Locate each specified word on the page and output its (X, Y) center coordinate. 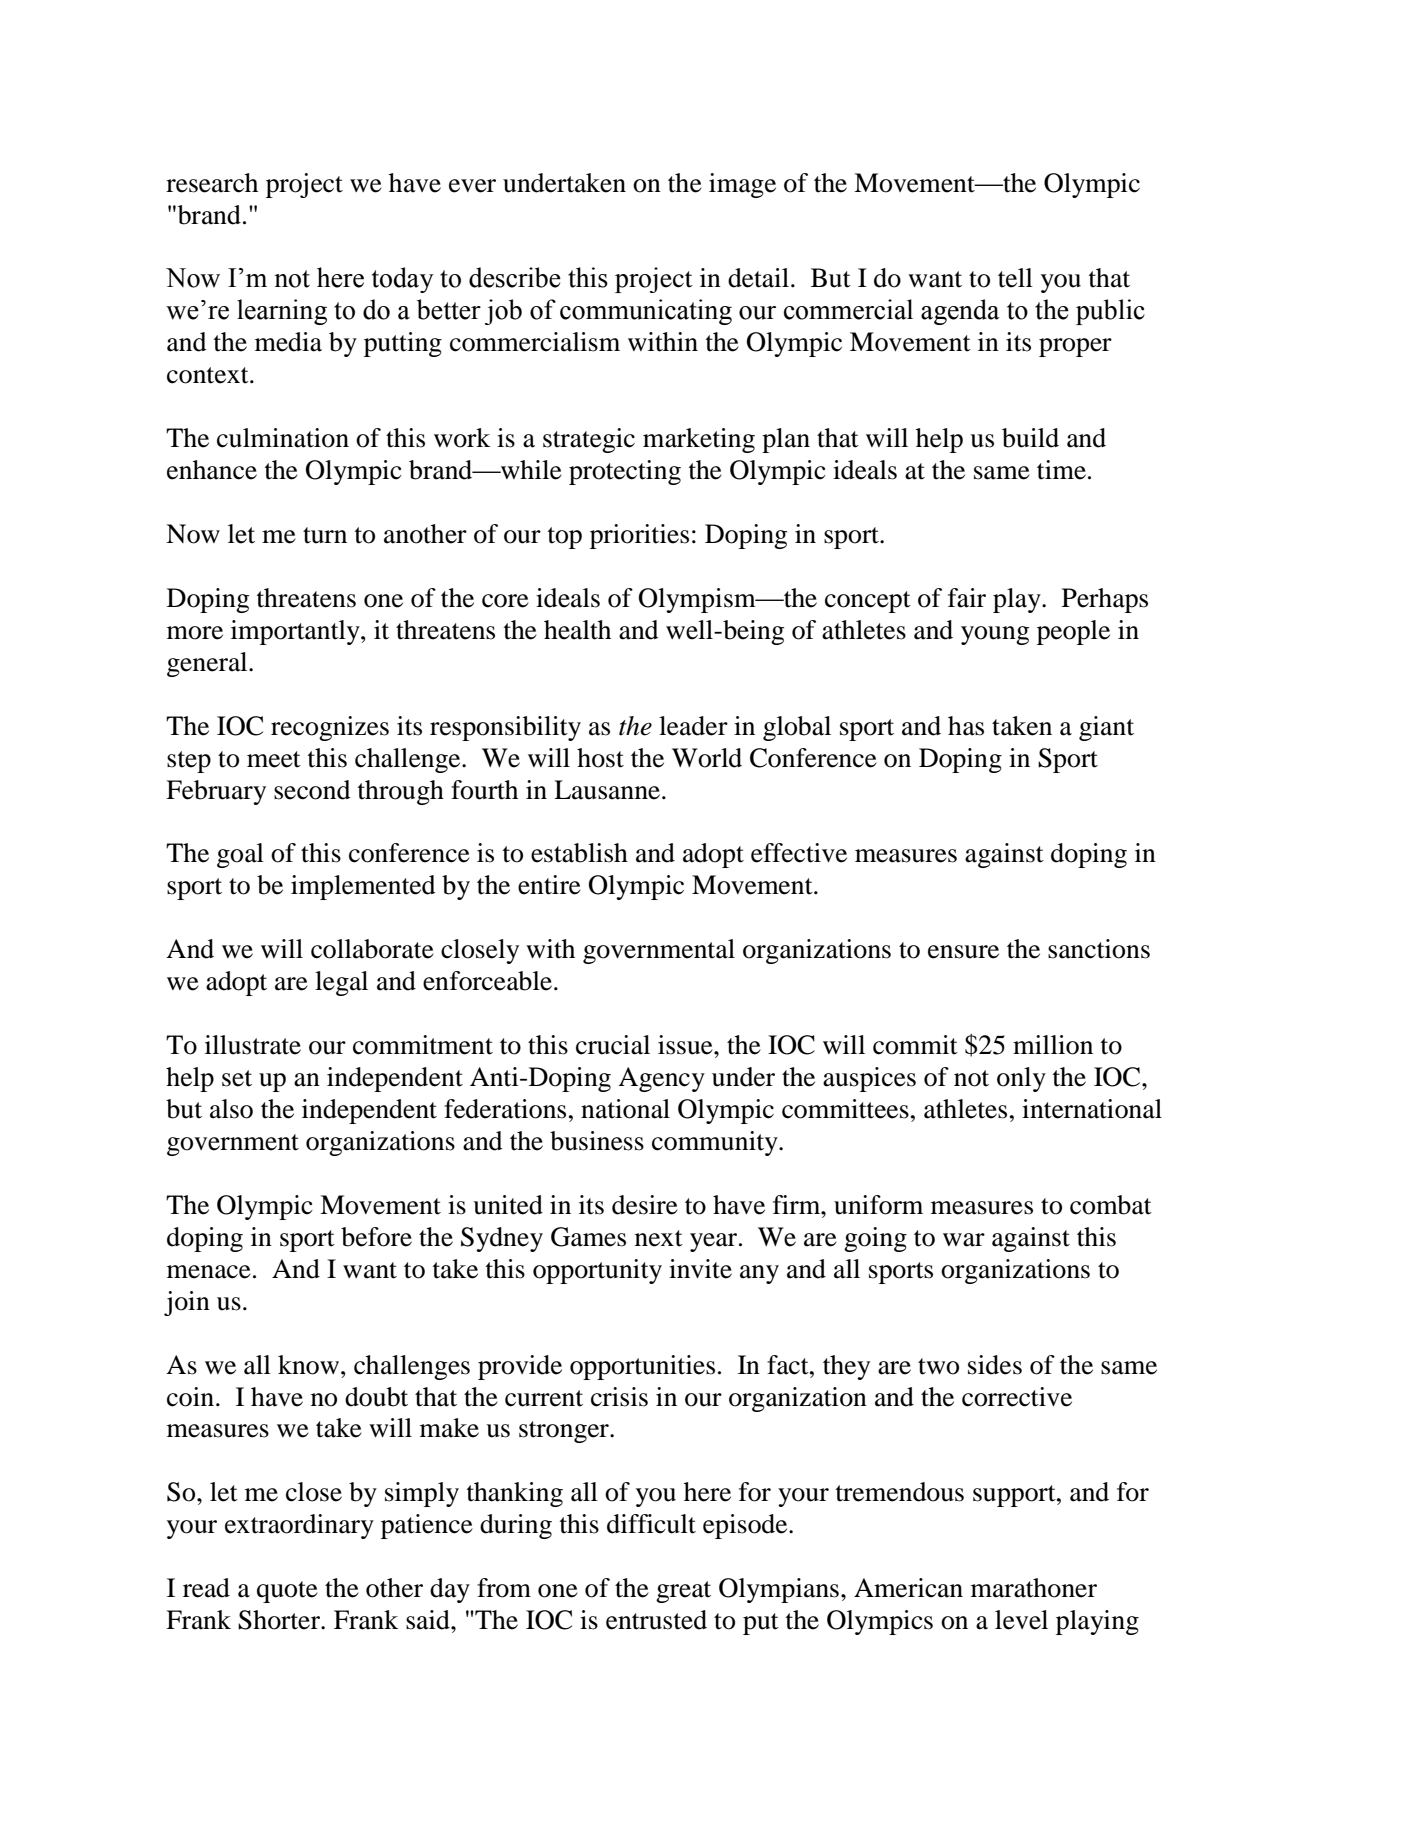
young (995, 635)
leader (693, 726)
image (742, 185)
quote (287, 1592)
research (212, 183)
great (683, 1592)
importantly (296, 632)
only (1021, 1079)
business (597, 1141)
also (231, 1109)
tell (1015, 278)
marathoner (1034, 1588)
